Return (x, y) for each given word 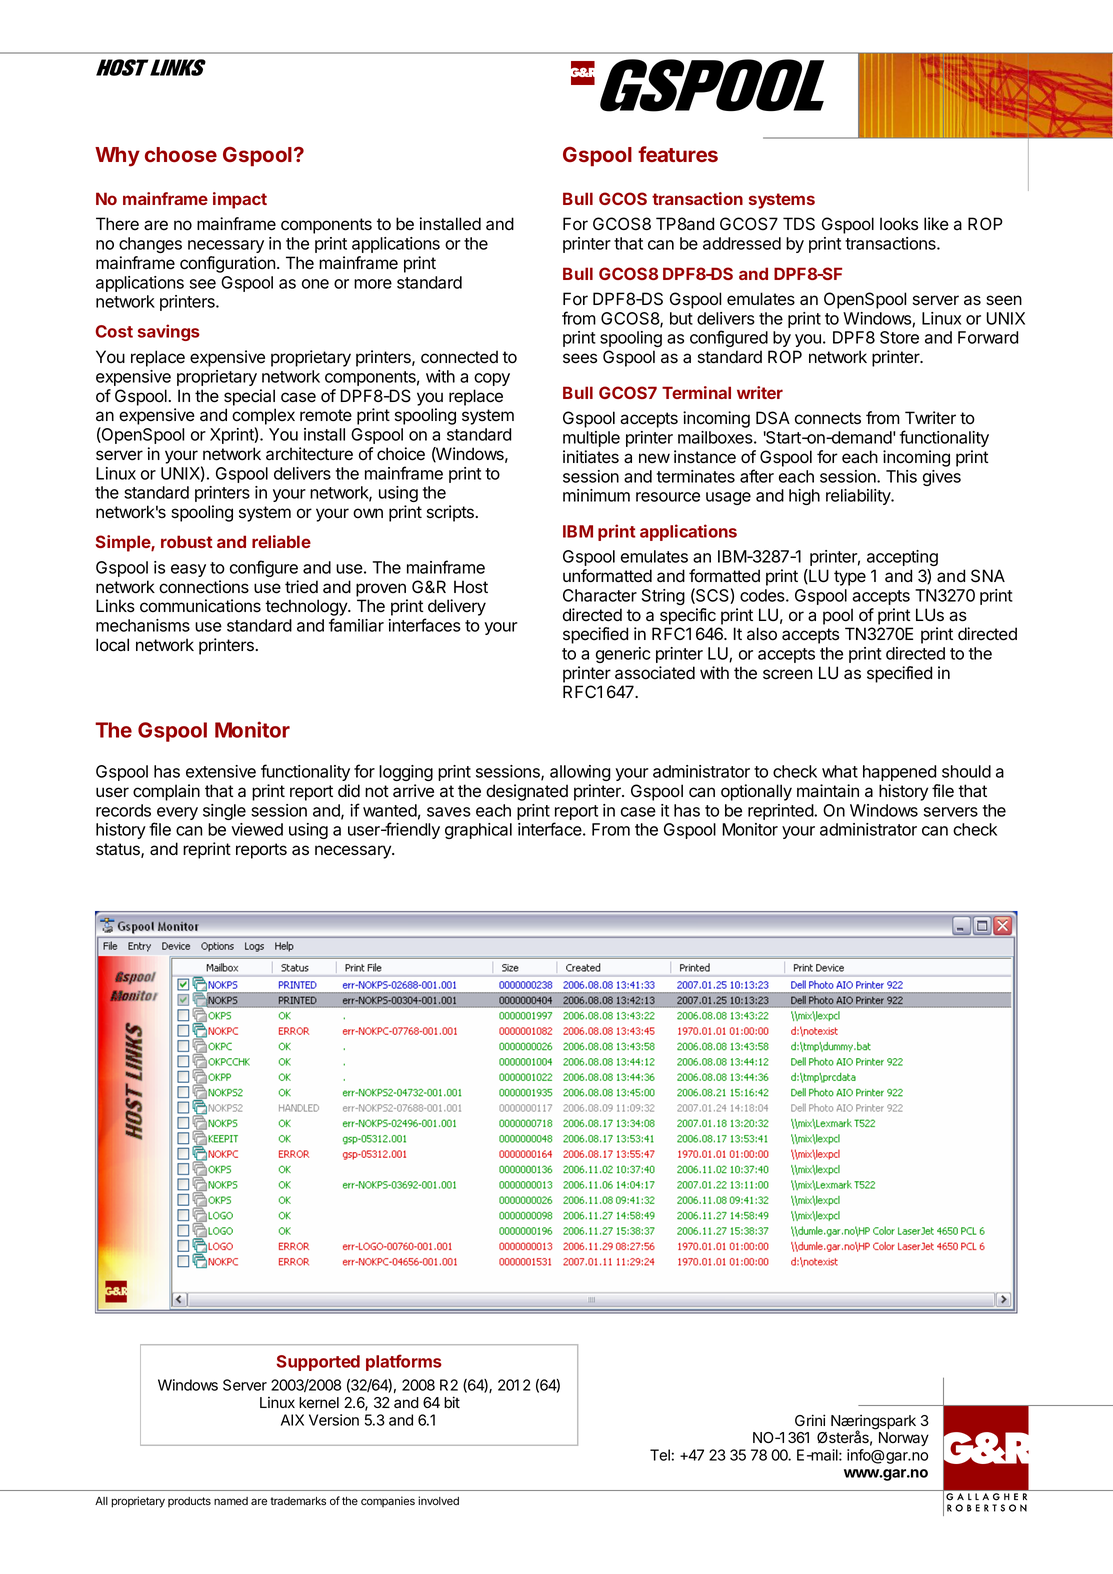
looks (899, 224)
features (678, 154)
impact (240, 200)
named (231, 1501)
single (224, 812)
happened (899, 773)
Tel (660, 1455)
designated (527, 792)
